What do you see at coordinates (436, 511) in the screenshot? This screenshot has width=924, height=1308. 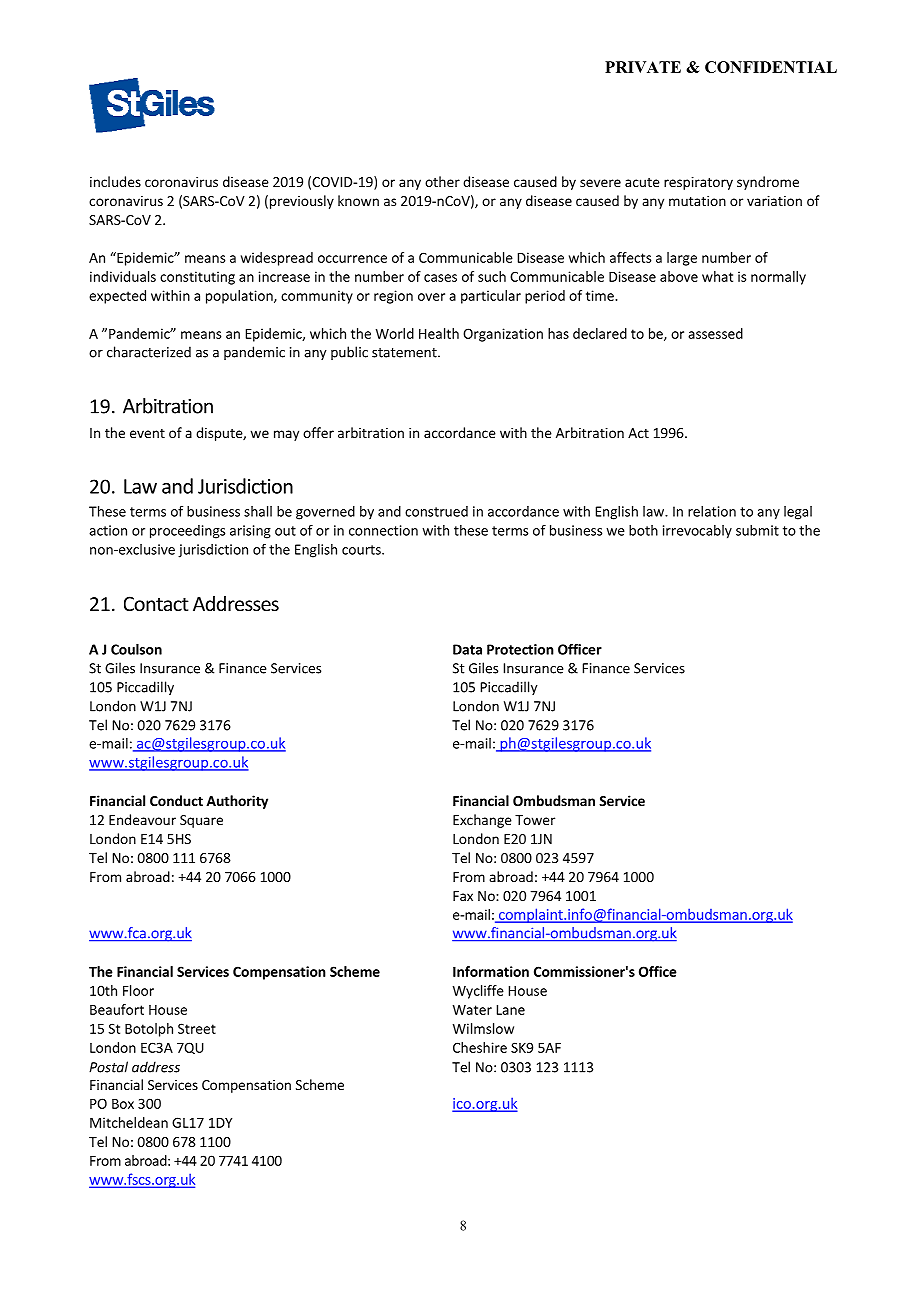 I see `construed` at bounding box center [436, 511].
